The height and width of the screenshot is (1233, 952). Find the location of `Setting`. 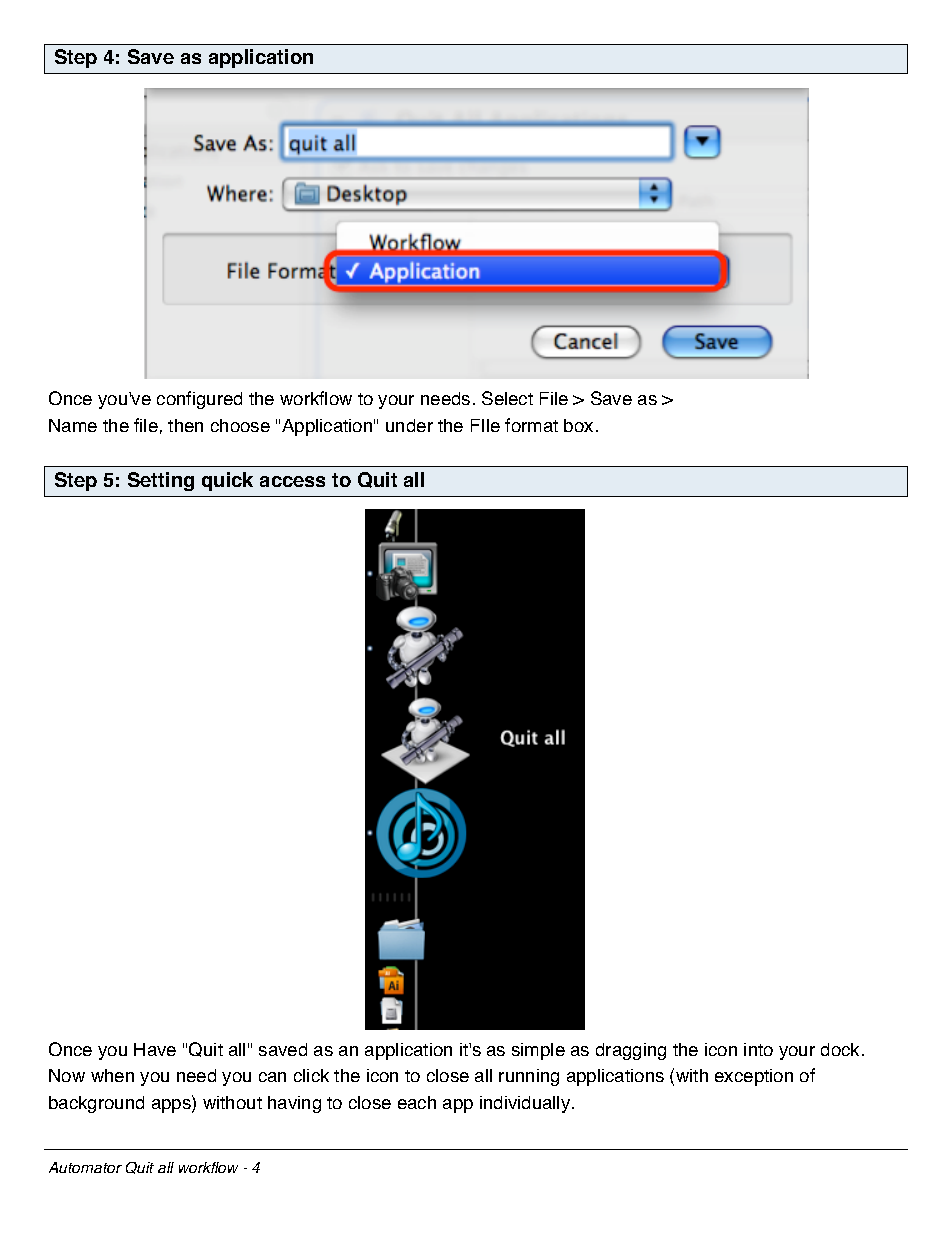

Setting is located at coordinates (161, 481).
